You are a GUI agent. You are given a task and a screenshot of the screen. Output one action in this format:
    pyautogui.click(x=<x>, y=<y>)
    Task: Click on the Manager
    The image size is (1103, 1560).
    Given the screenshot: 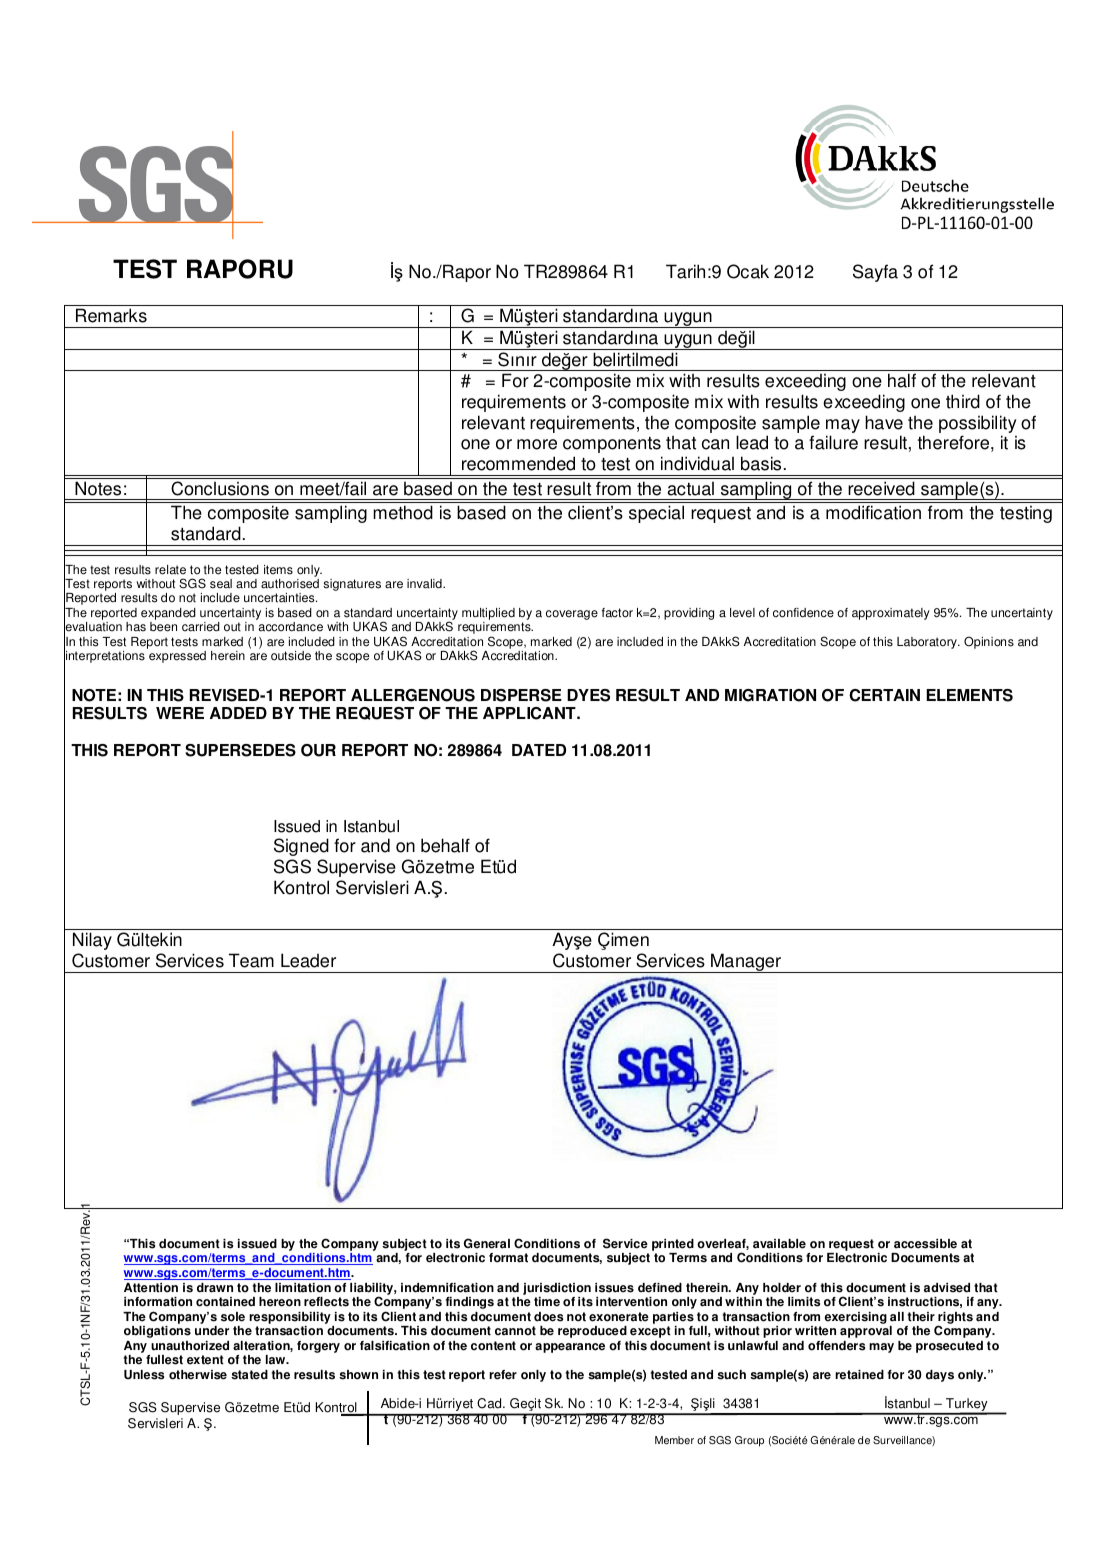 What is the action you would take?
    pyautogui.click(x=746, y=963)
